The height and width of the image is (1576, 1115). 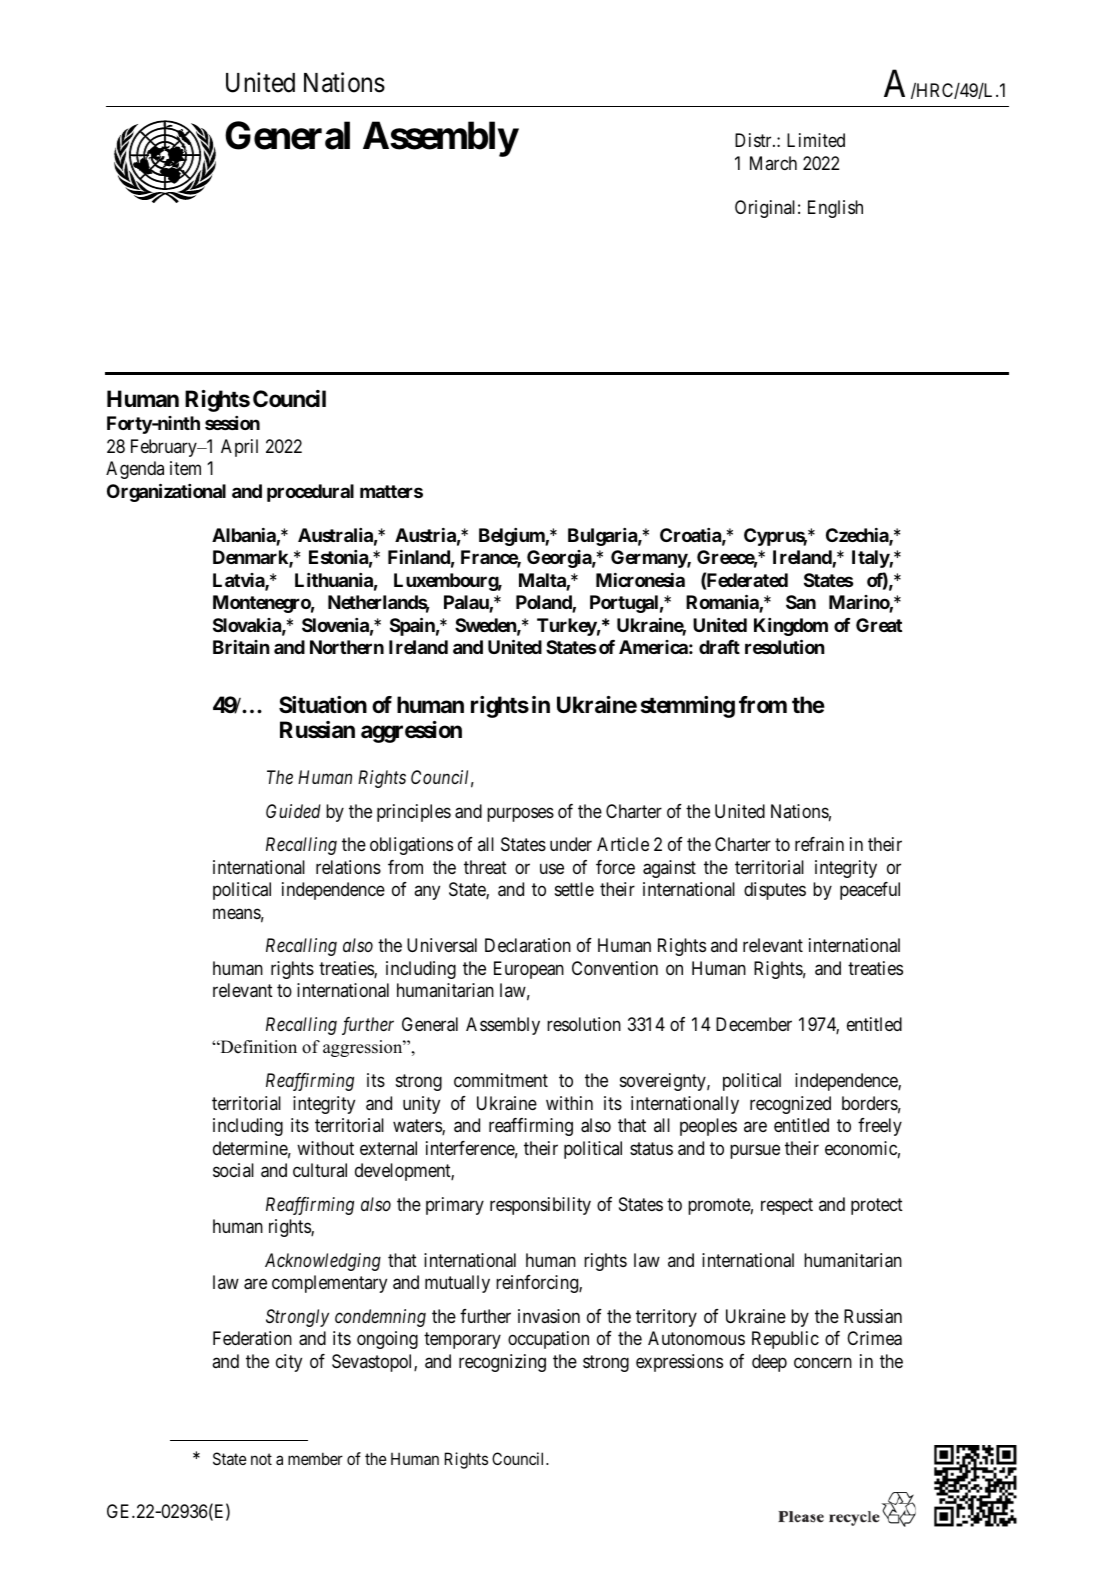 I want to click on Britain, so click(x=241, y=647).
